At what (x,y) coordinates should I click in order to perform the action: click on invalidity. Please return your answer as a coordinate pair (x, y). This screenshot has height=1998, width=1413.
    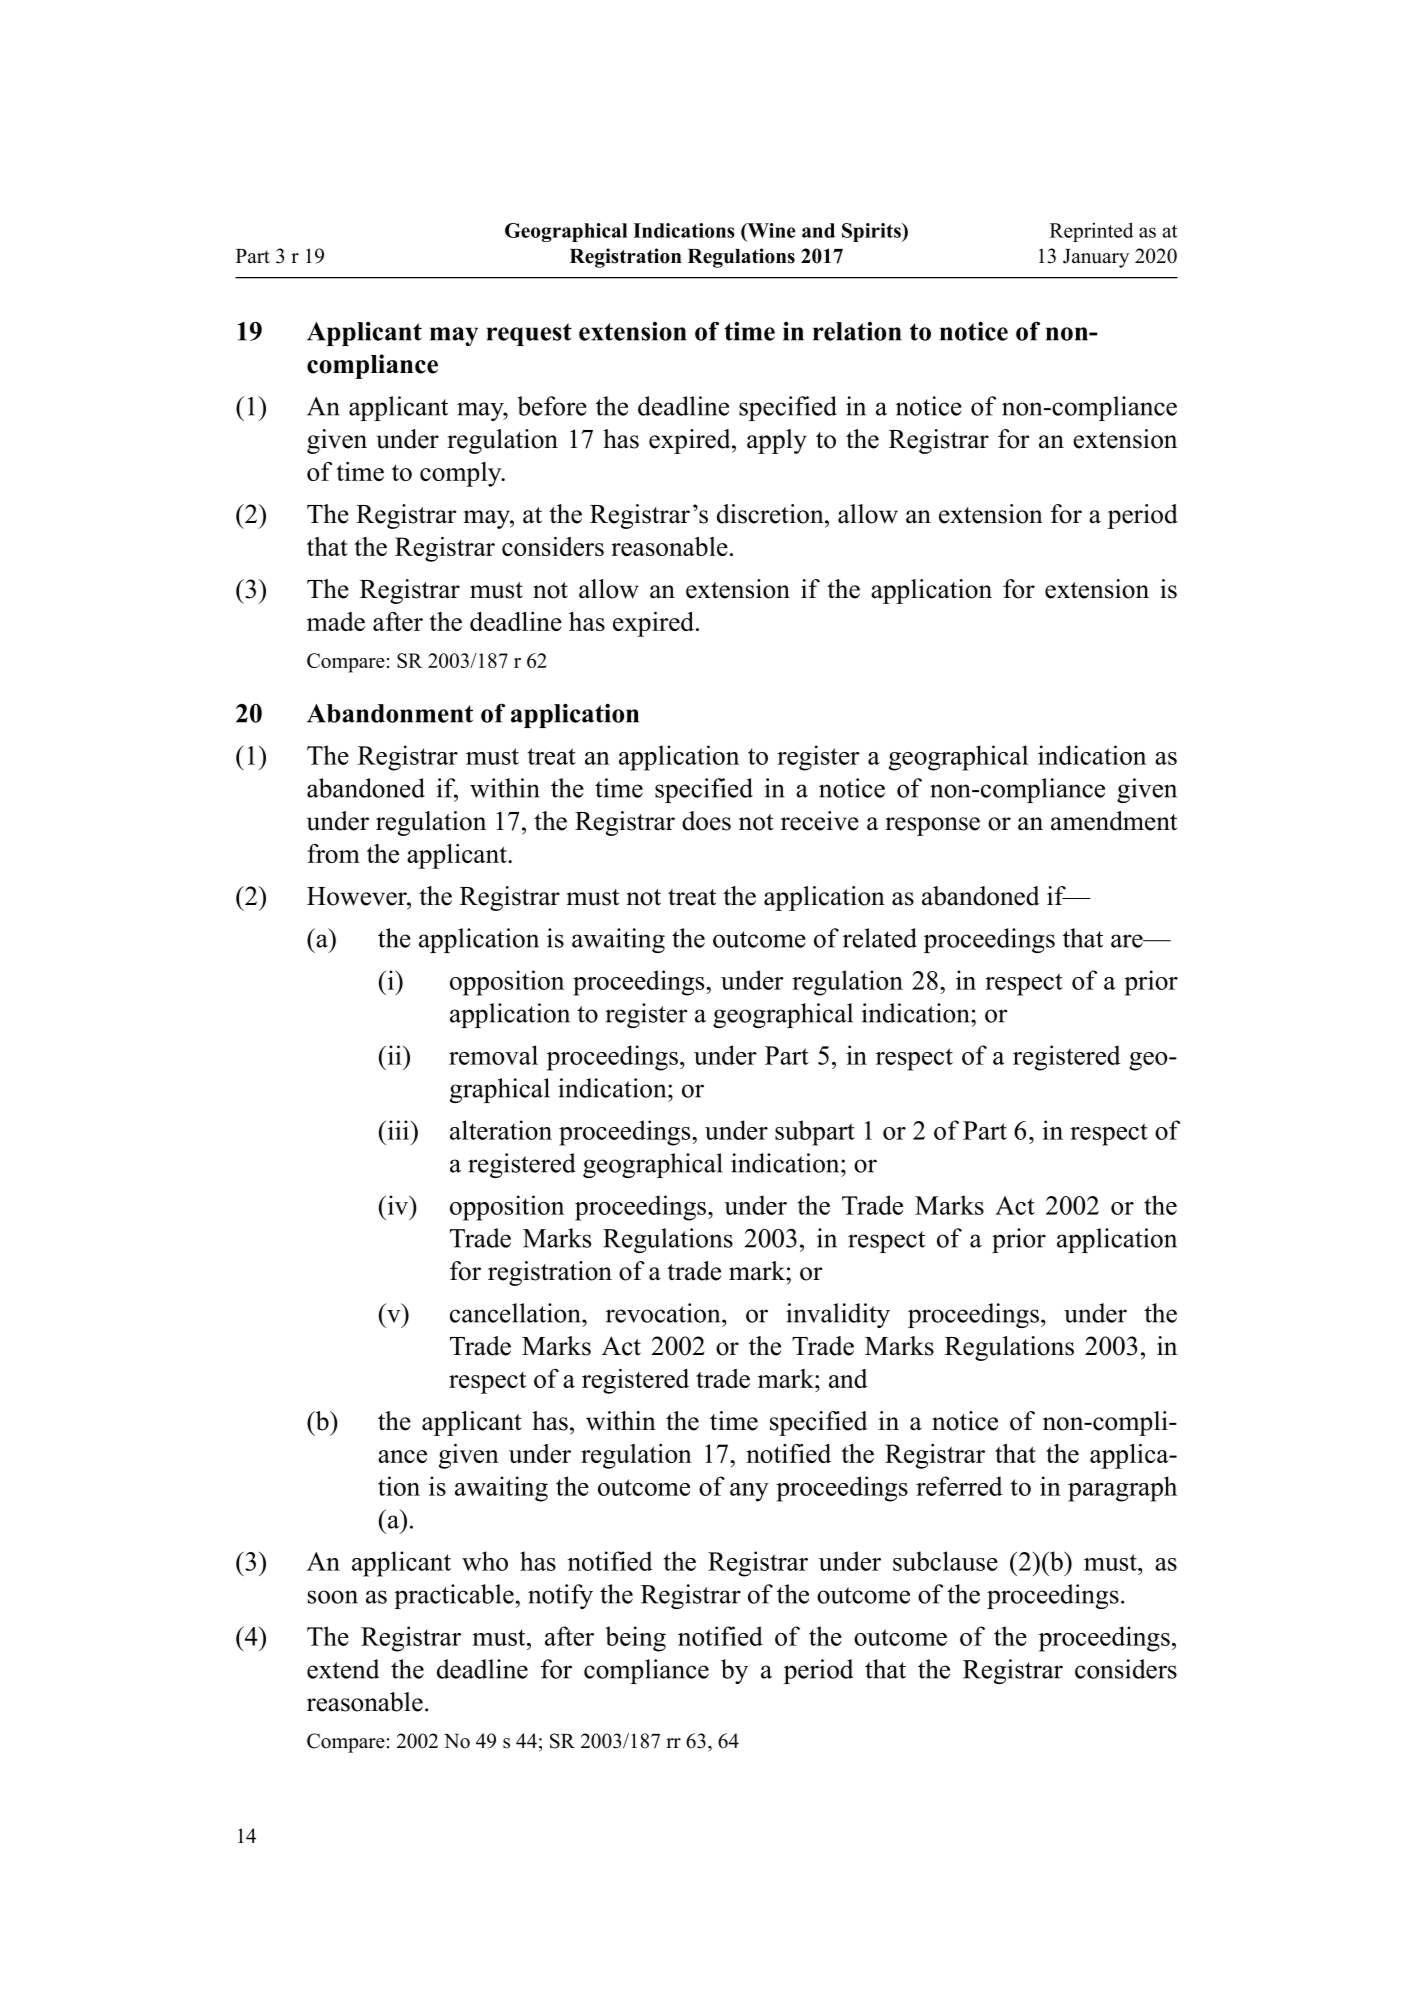
    Looking at the image, I should click on (838, 1315).
